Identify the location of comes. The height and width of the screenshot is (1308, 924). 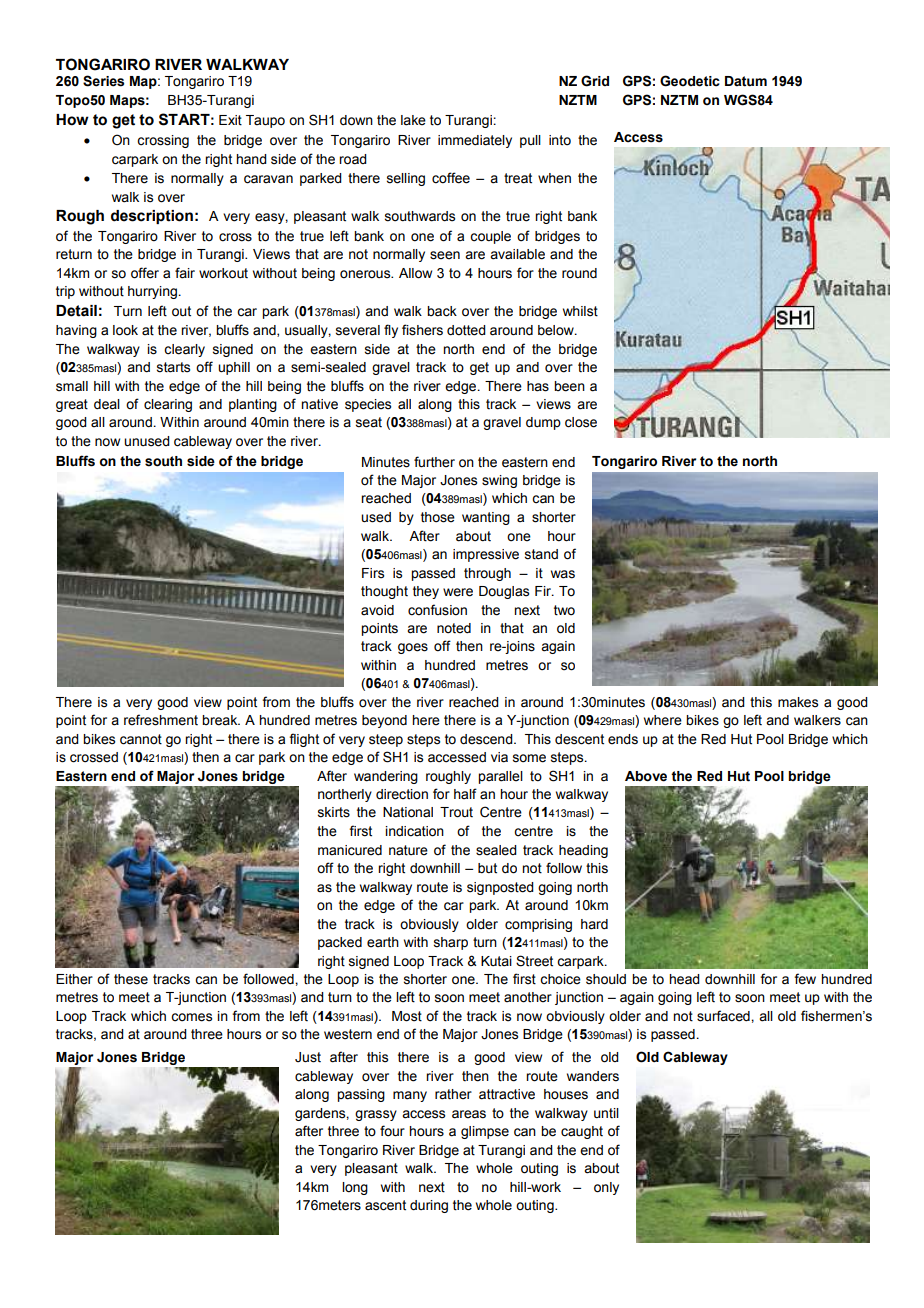
(191, 1017).
